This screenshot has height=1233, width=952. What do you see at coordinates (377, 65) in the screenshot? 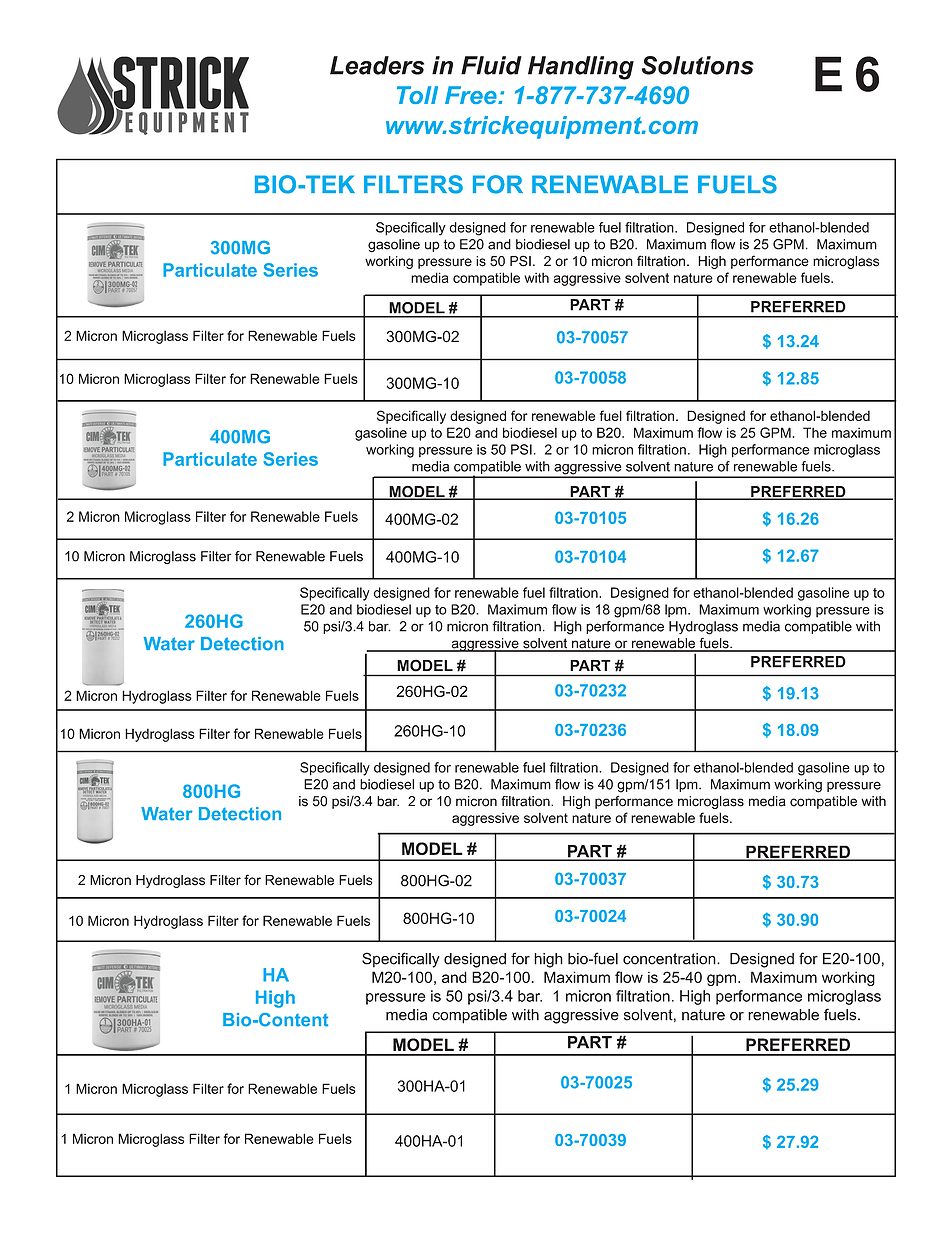
I see `Leaders` at bounding box center [377, 65].
